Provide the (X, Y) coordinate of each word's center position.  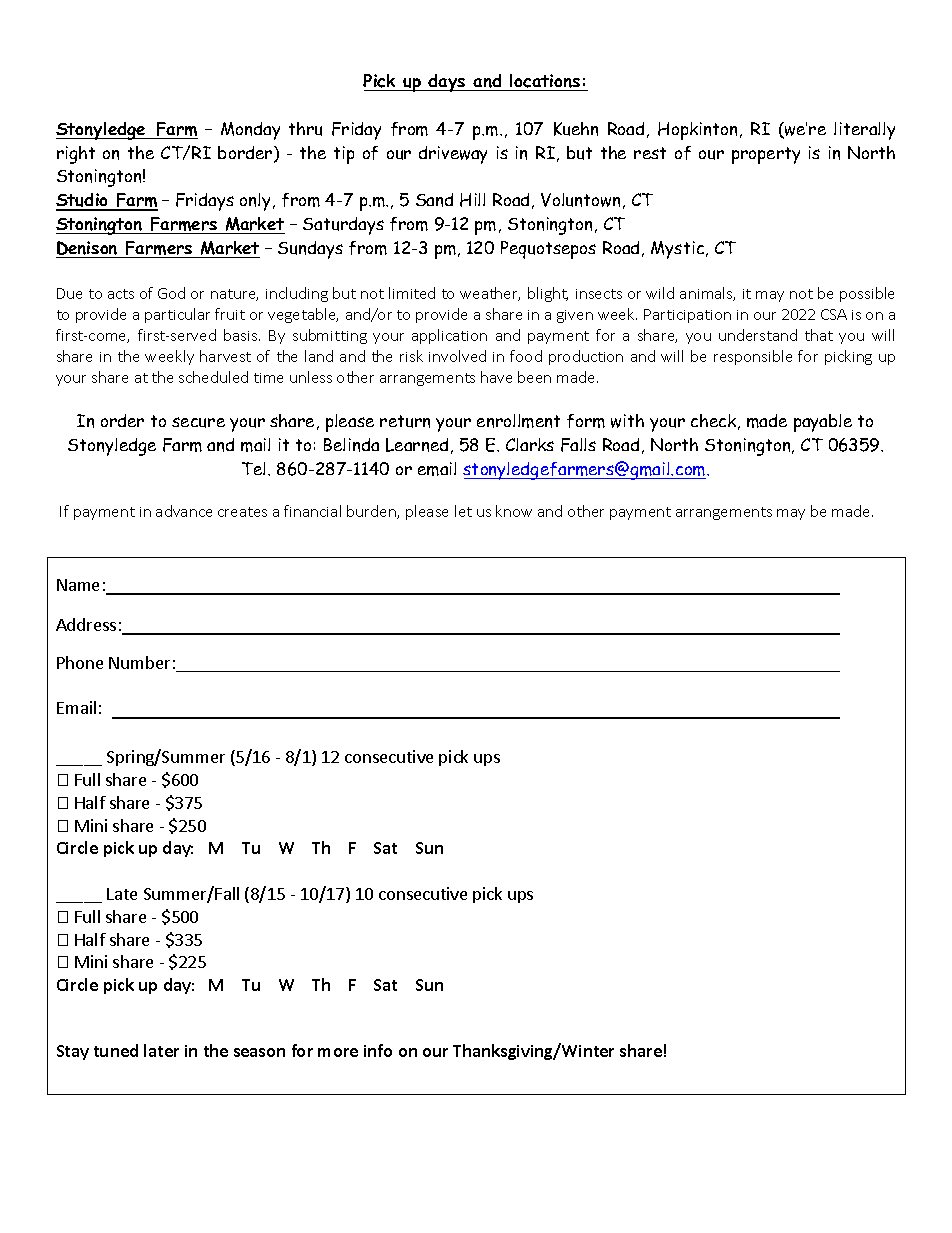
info (378, 1050)
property (766, 155)
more (338, 1052)
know (514, 511)
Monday (250, 131)
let (463, 511)
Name (78, 585)
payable (823, 423)
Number (139, 662)
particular (177, 315)
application (449, 336)
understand (758, 335)
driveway (453, 155)
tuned (116, 1050)
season (259, 1052)
